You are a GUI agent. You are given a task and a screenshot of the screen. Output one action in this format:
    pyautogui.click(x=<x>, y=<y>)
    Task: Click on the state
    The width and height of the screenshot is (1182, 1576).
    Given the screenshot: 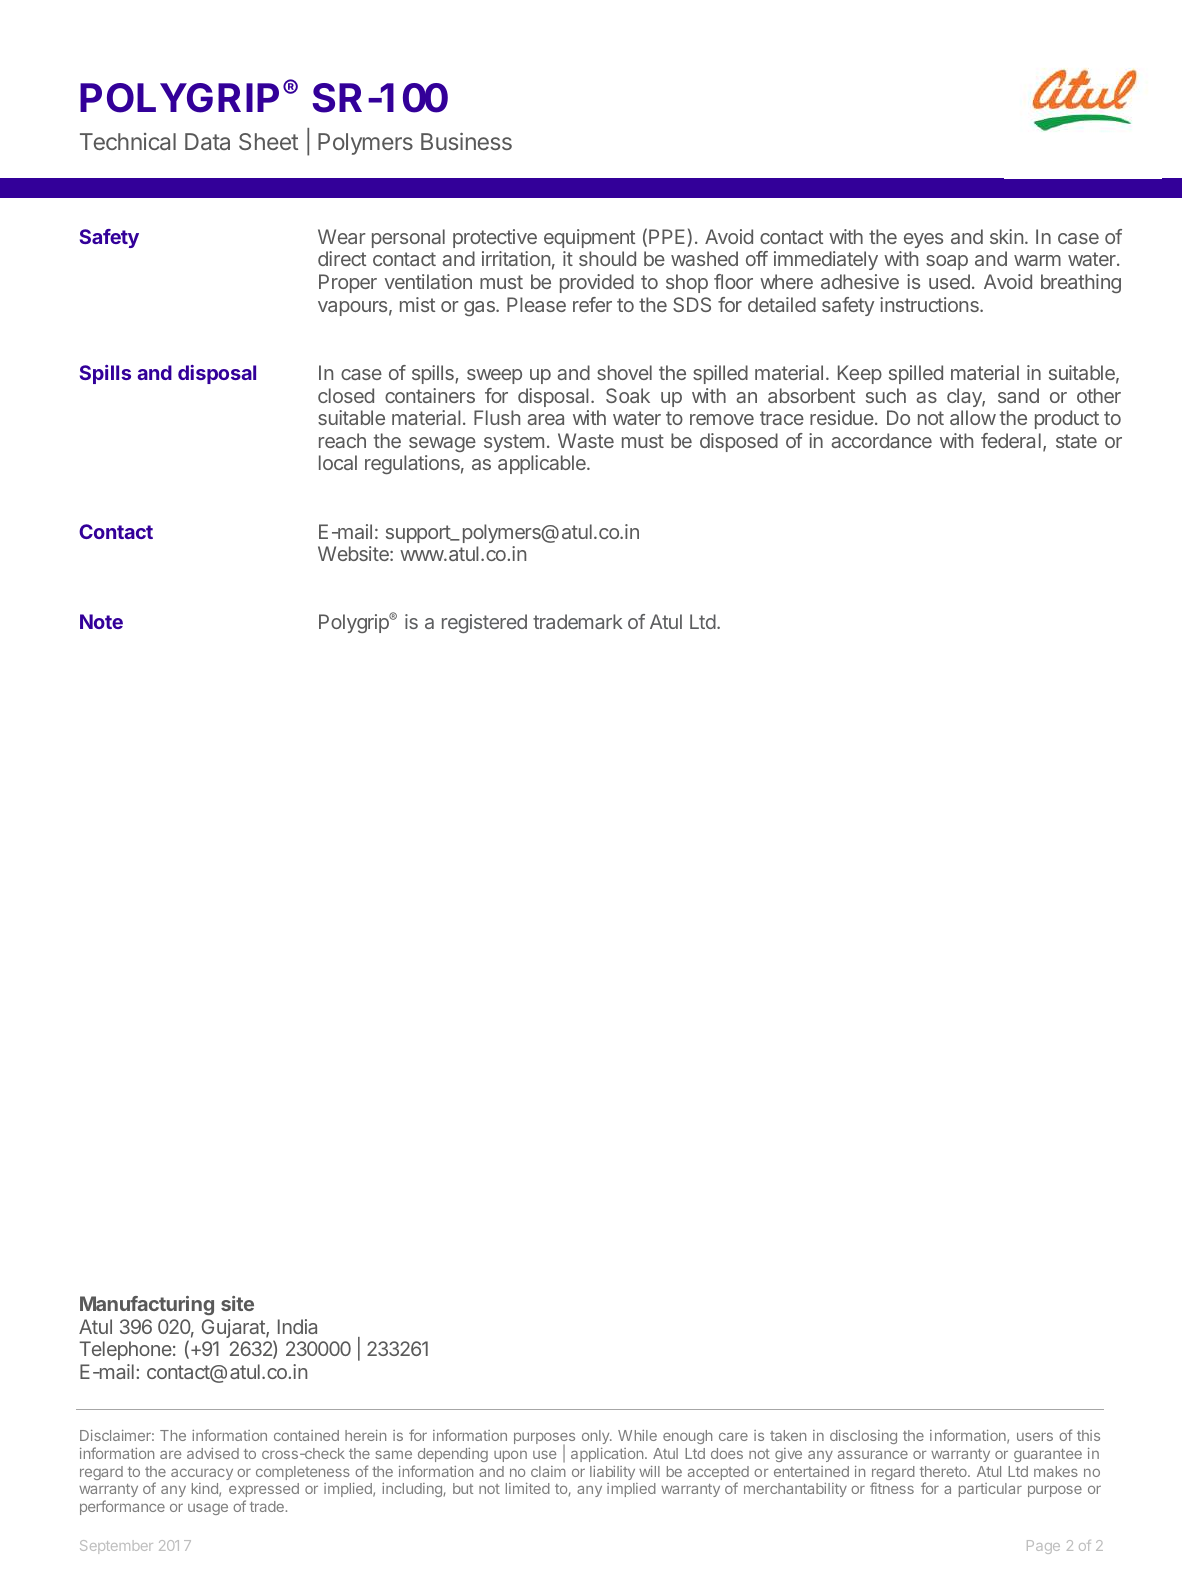 What is the action you would take?
    pyautogui.click(x=1076, y=441)
